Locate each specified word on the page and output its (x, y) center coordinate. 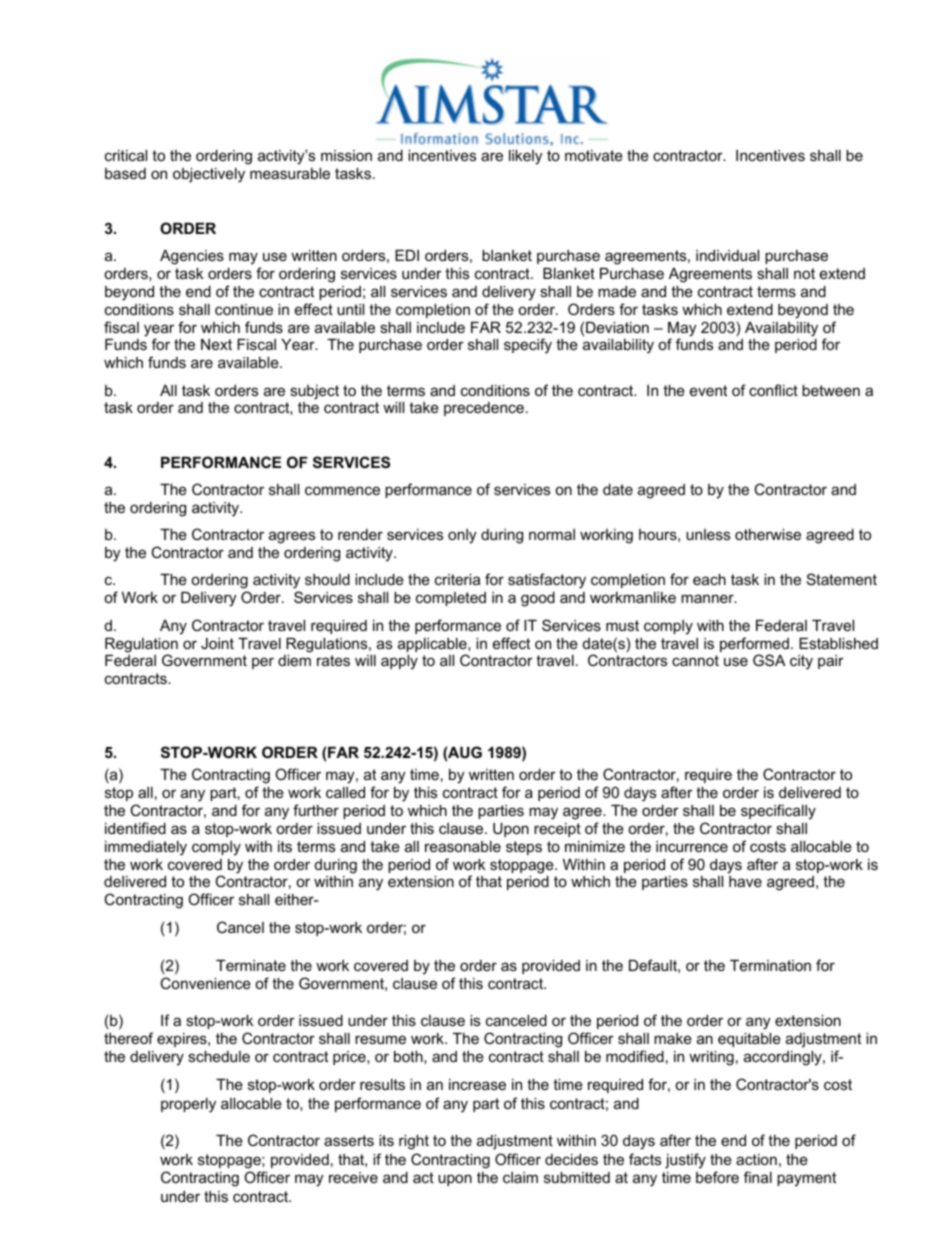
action (756, 1159)
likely (525, 157)
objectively (209, 175)
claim (520, 1177)
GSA (769, 660)
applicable (433, 646)
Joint (217, 643)
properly (188, 1105)
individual (727, 255)
